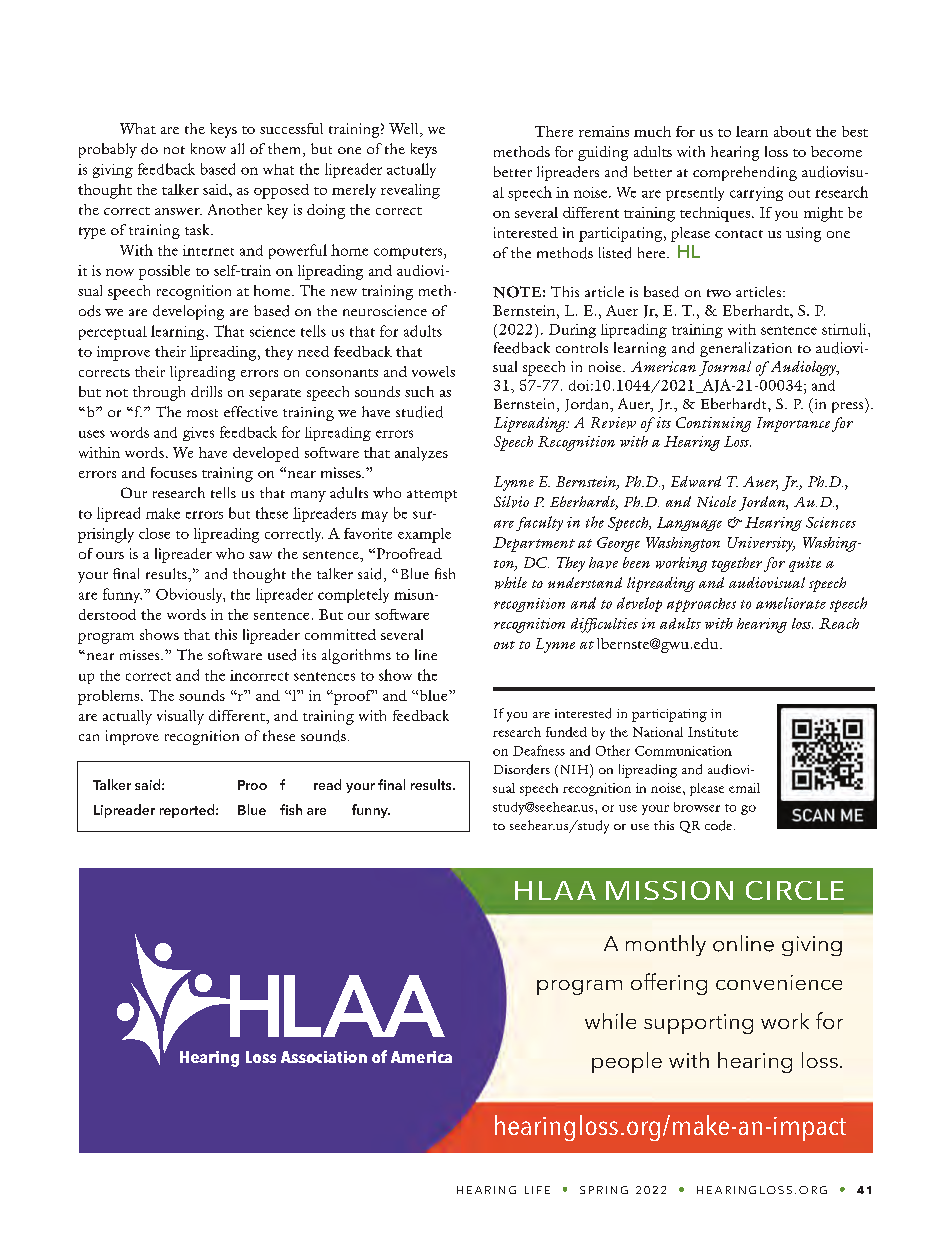 The height and width of the screenshot is (1233, 952). Describe the element at coordinates (433, 371) in the screenshot. I see `vowels` at that location.
